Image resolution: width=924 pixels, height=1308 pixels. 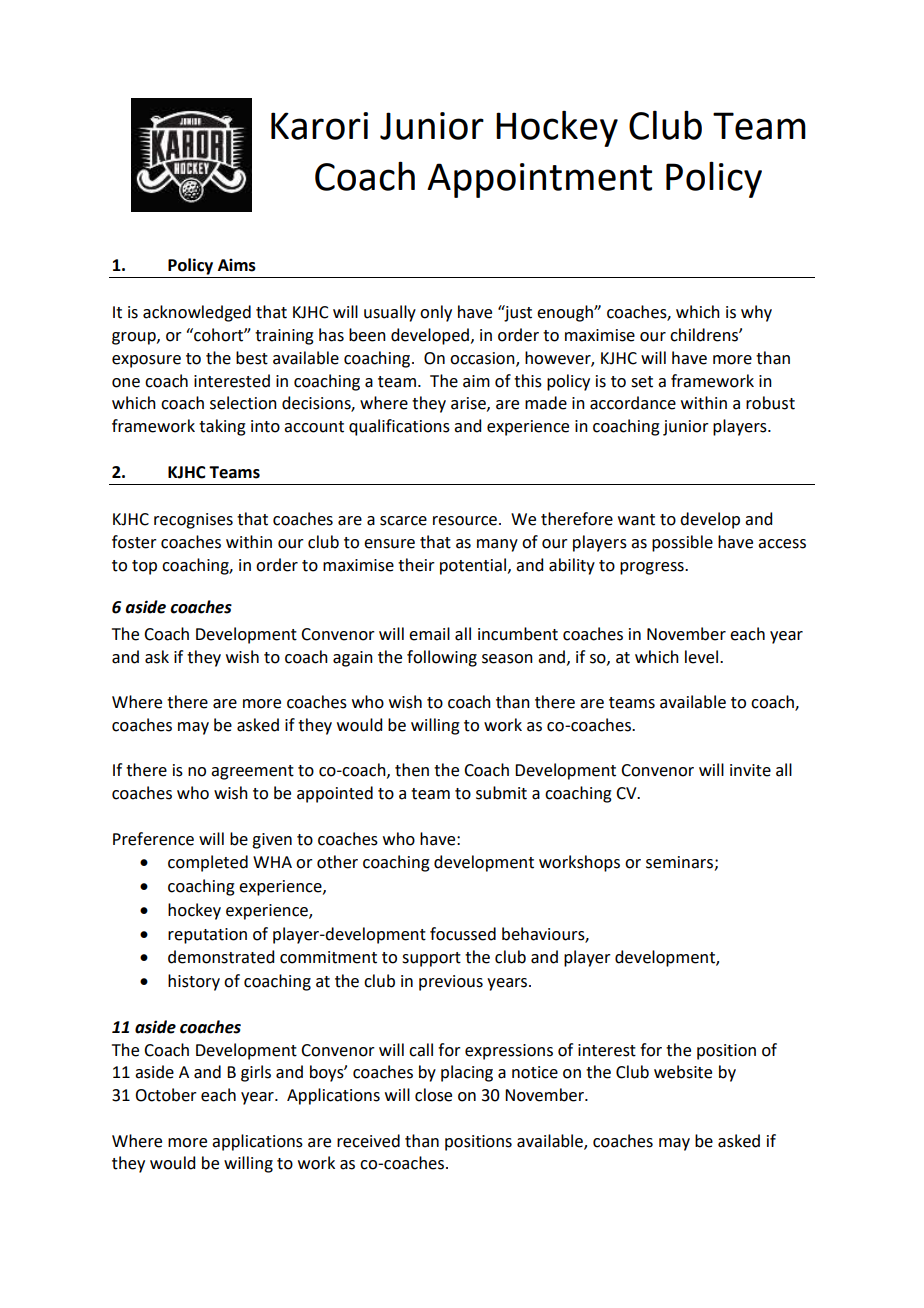 What do you see at coordinates (539, 180) in the screenshot?
I see `Appointment` at bounding box center [539, 180].
